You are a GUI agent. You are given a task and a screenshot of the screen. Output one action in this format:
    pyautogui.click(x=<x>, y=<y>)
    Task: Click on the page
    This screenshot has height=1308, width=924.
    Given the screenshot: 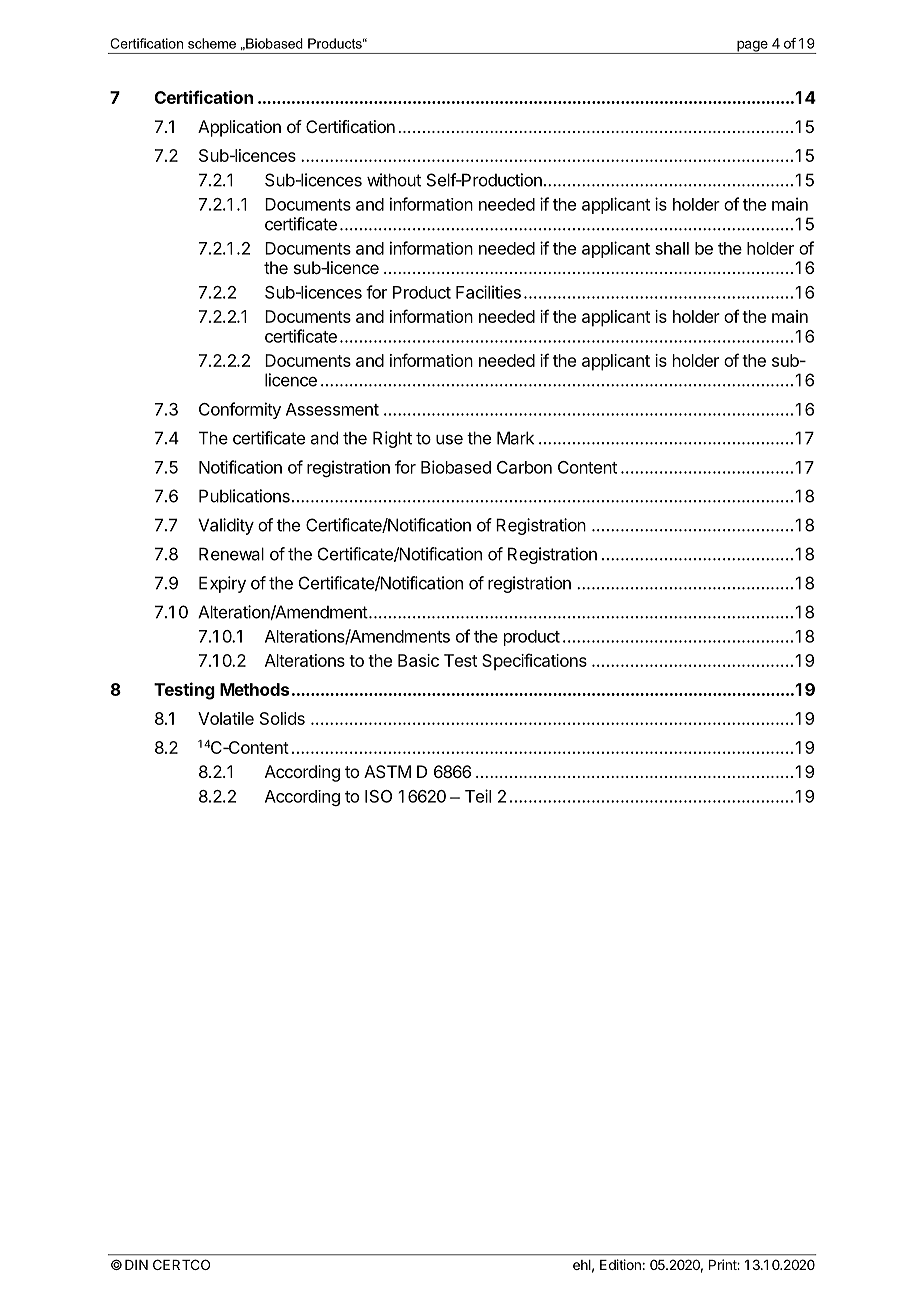 What is the action you would take?
    pyautogui.click(x=752, y=47)
